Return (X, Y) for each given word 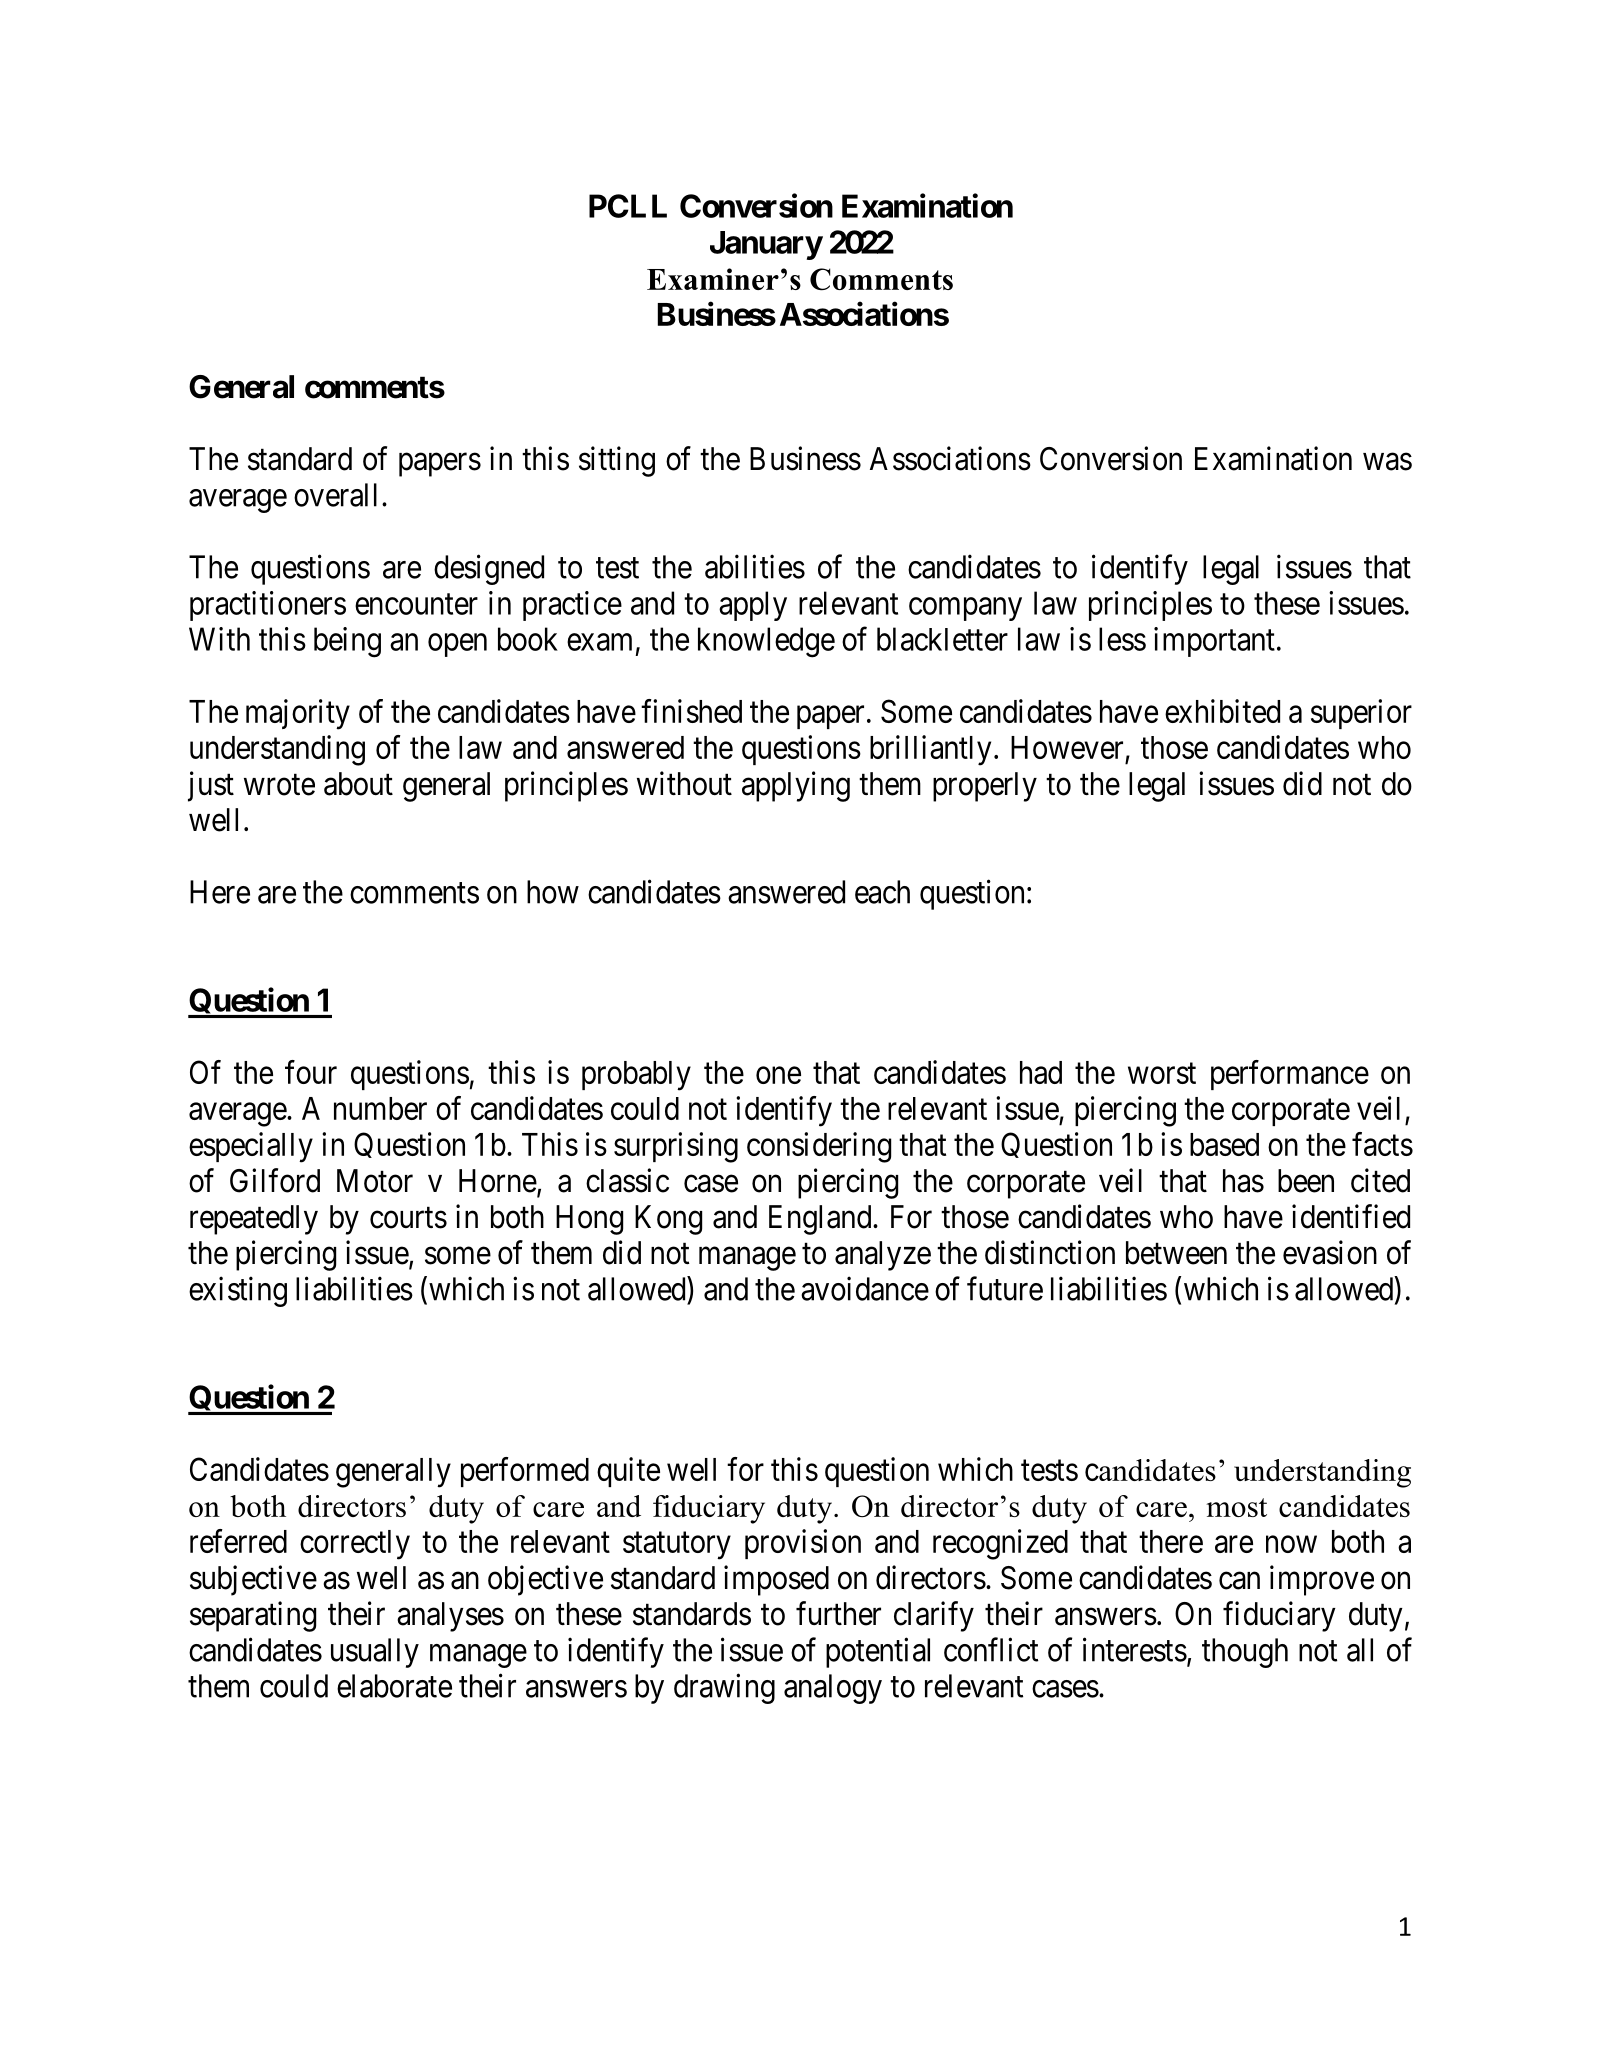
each (882, 892)
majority (298, 714)
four (311, 1072)
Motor (375, 1181)
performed (525, 1472)
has (1243, 1181)
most (1236, 1507)
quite (628, 1472)
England (821, 1220)
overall (335, 495)
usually (375, 1653)
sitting (617, 461)
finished (691, 711)
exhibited (1222, 711)
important (1214, 642)
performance (1290, 1075)
